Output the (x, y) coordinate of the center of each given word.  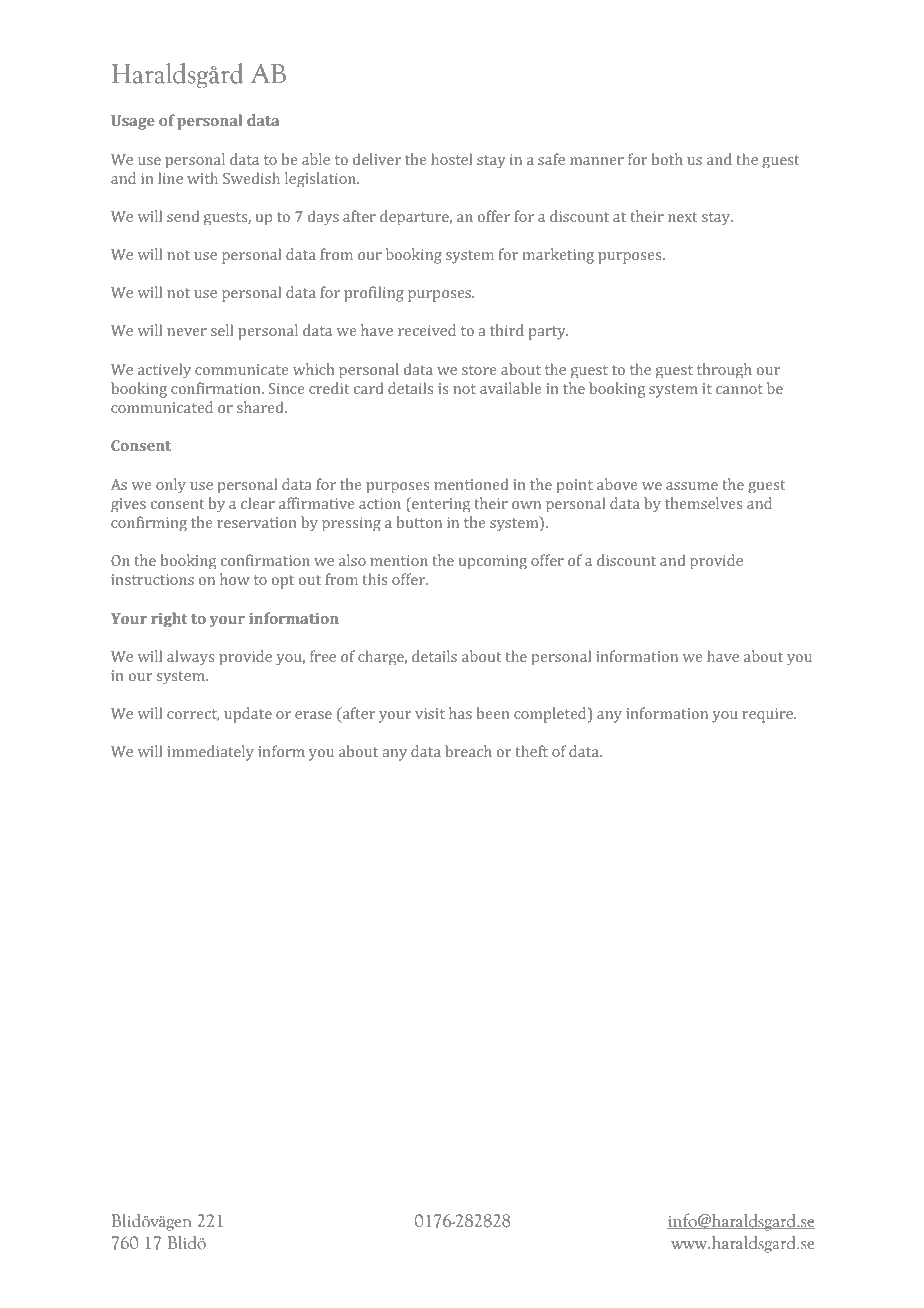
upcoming (493, 562)
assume (692, 486)
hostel (451, 159)
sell (222, 330)
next (683, 217)
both (667, 159)
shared (261, 407)
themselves (703, 503)
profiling (374, 294)
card (369, 388)
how (235, 579)
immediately (210, 753)
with (202, 178)
